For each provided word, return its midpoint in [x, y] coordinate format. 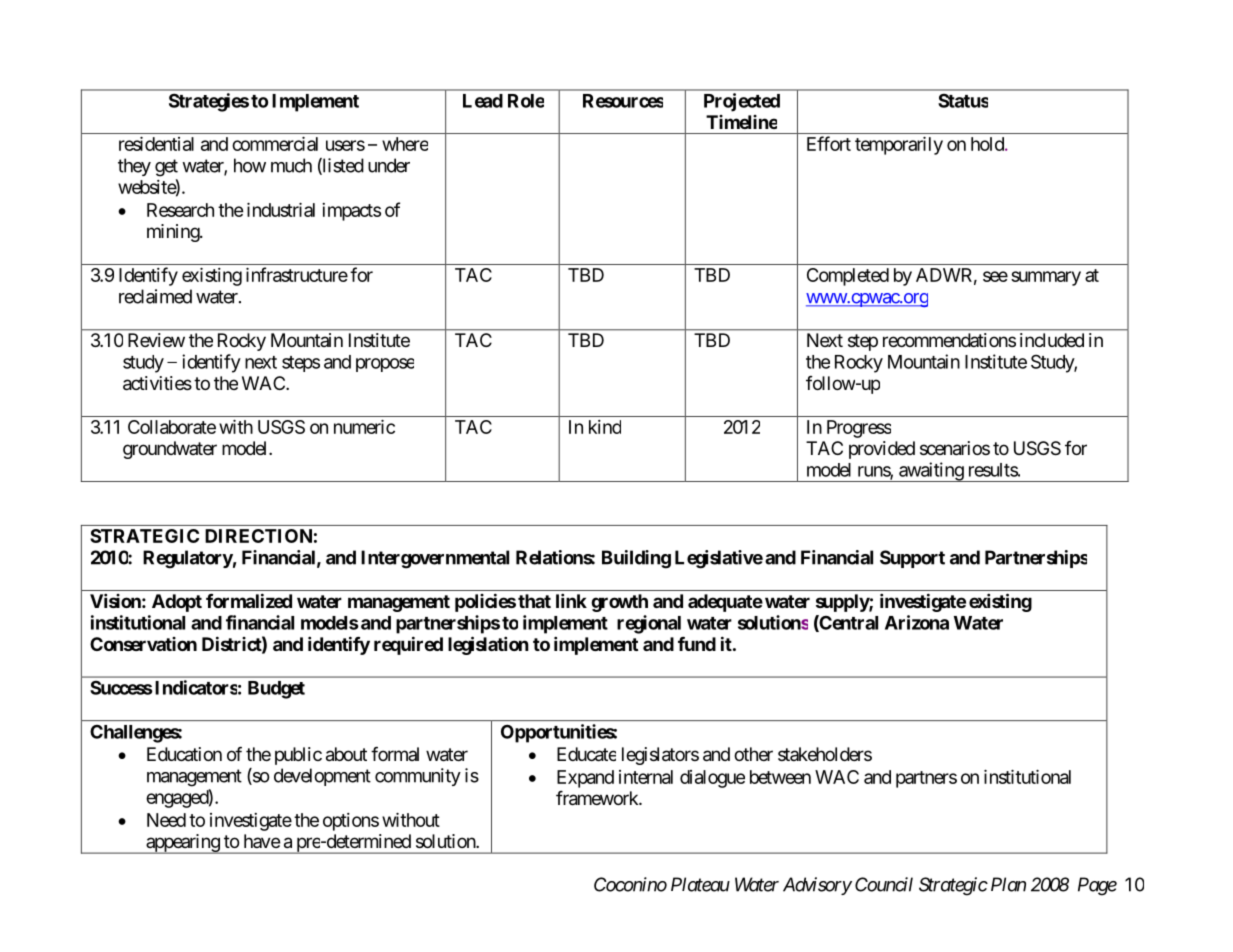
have [262, 841]
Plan [1008, 884]
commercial [275, 144]
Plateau [700, 884]
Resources [623, 101]
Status [963, 101]
